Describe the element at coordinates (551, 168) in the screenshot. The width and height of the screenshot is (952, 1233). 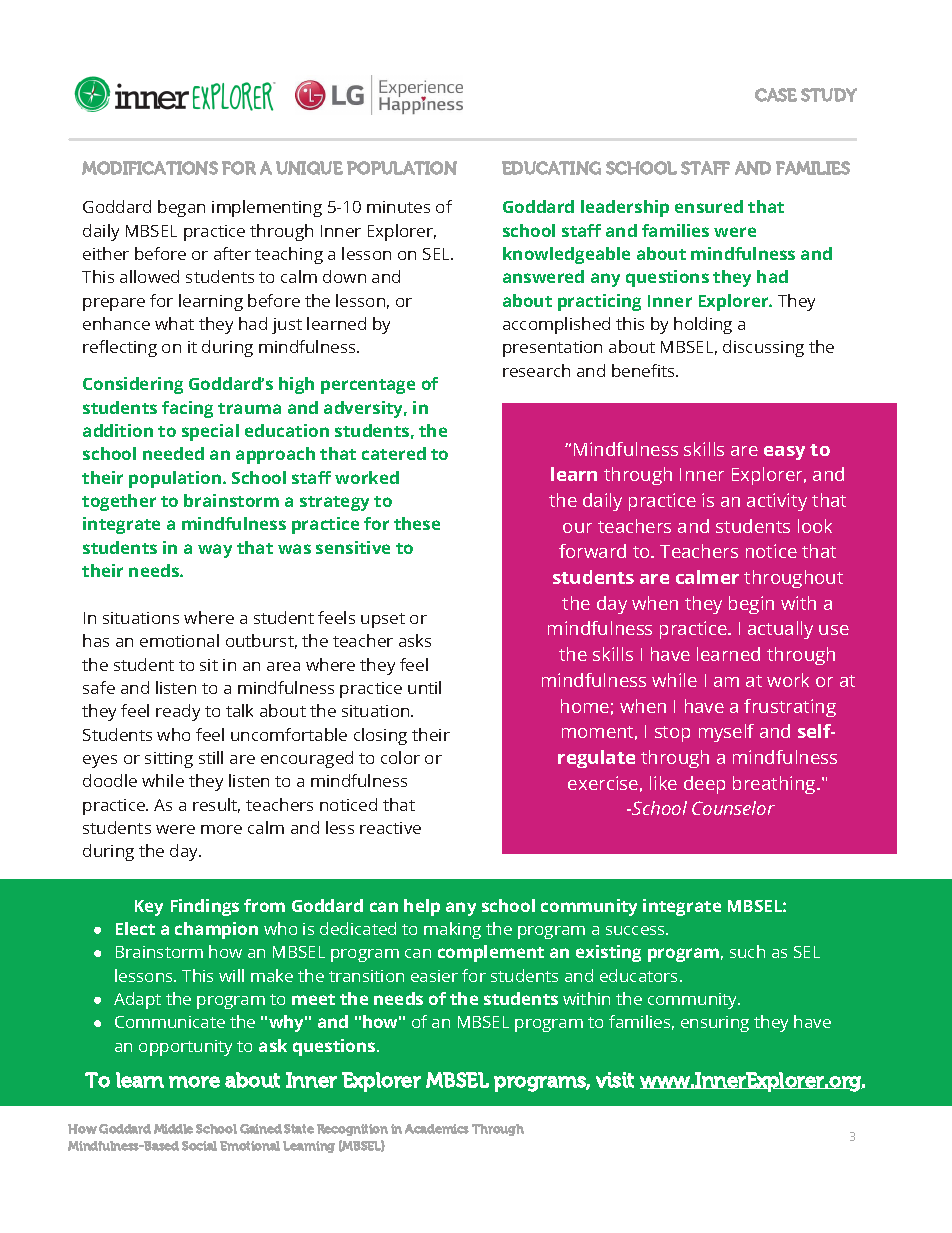
I see `EDUCATING` at that location.
